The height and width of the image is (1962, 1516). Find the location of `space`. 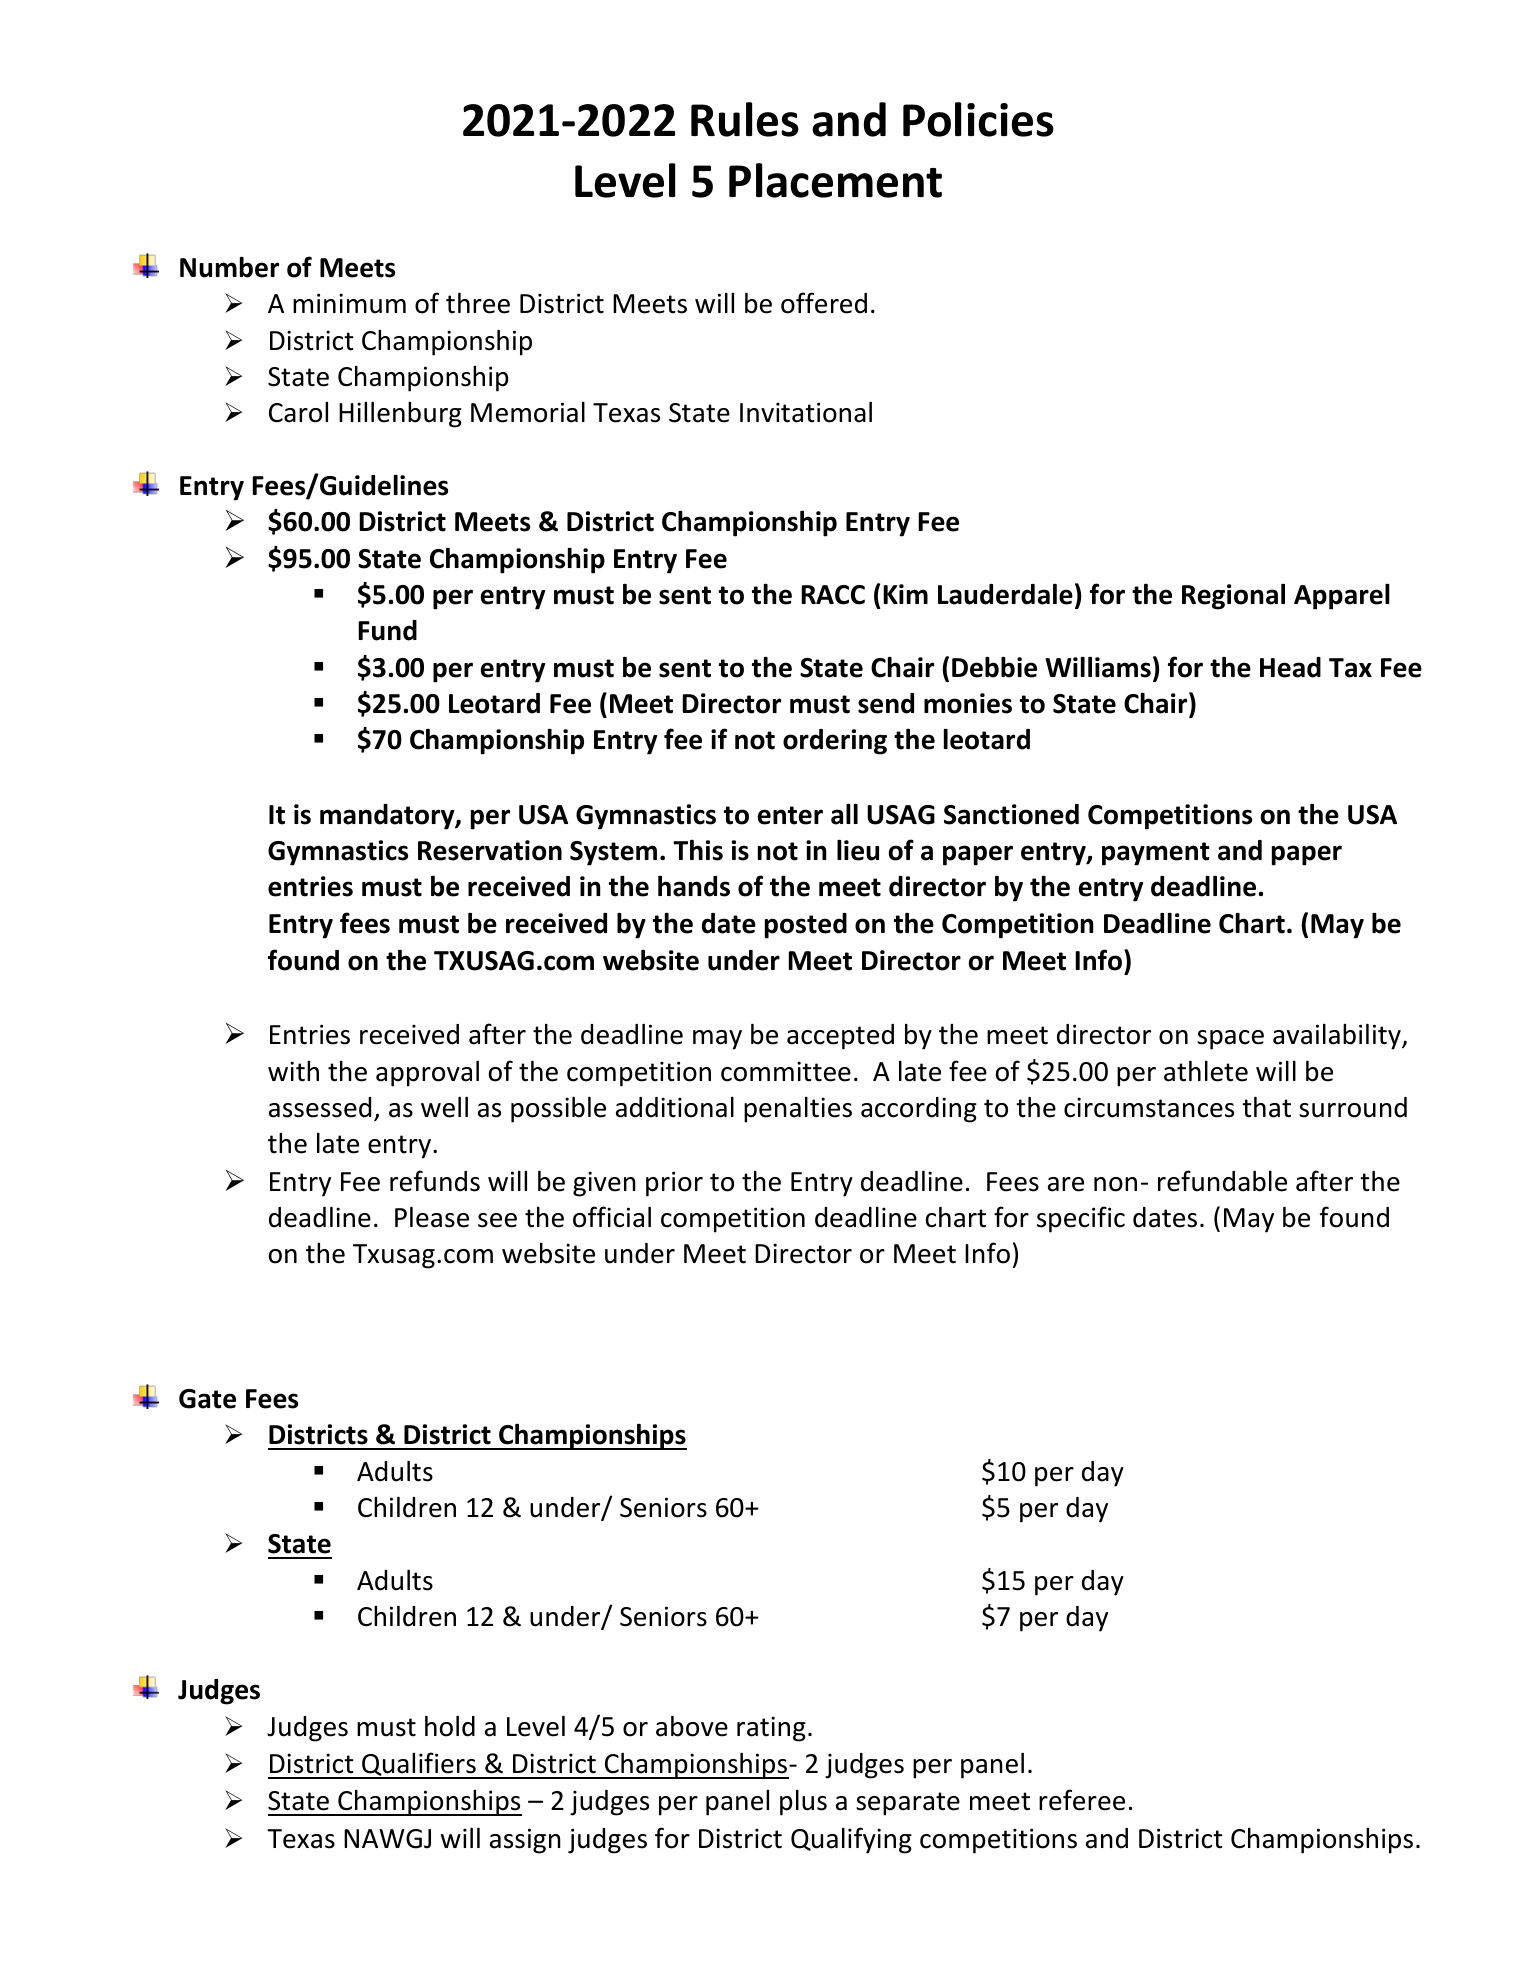

space is located at coordinates (1230, 1040).
